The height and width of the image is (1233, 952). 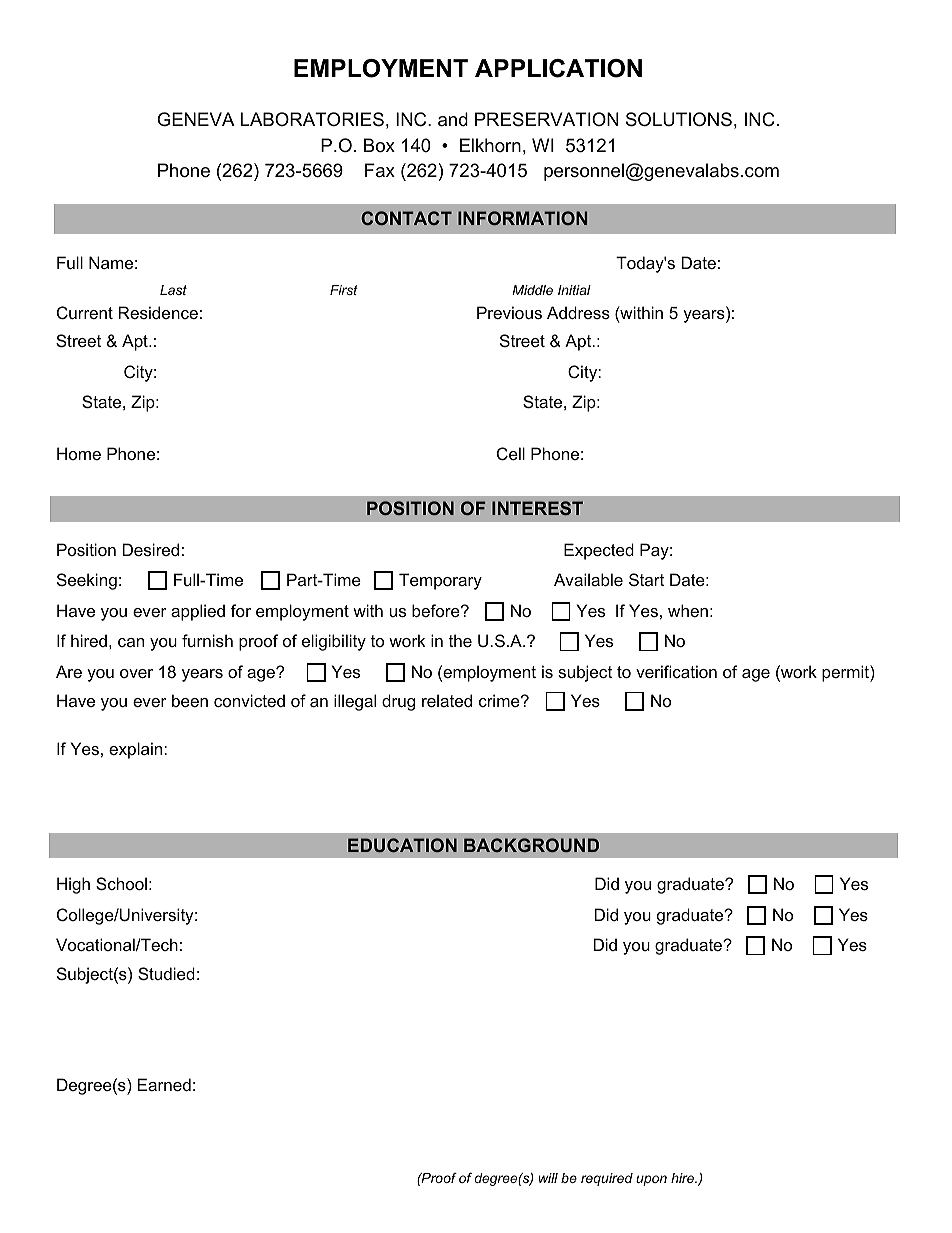 I want to click on will, so click(x=548, y=1178).
